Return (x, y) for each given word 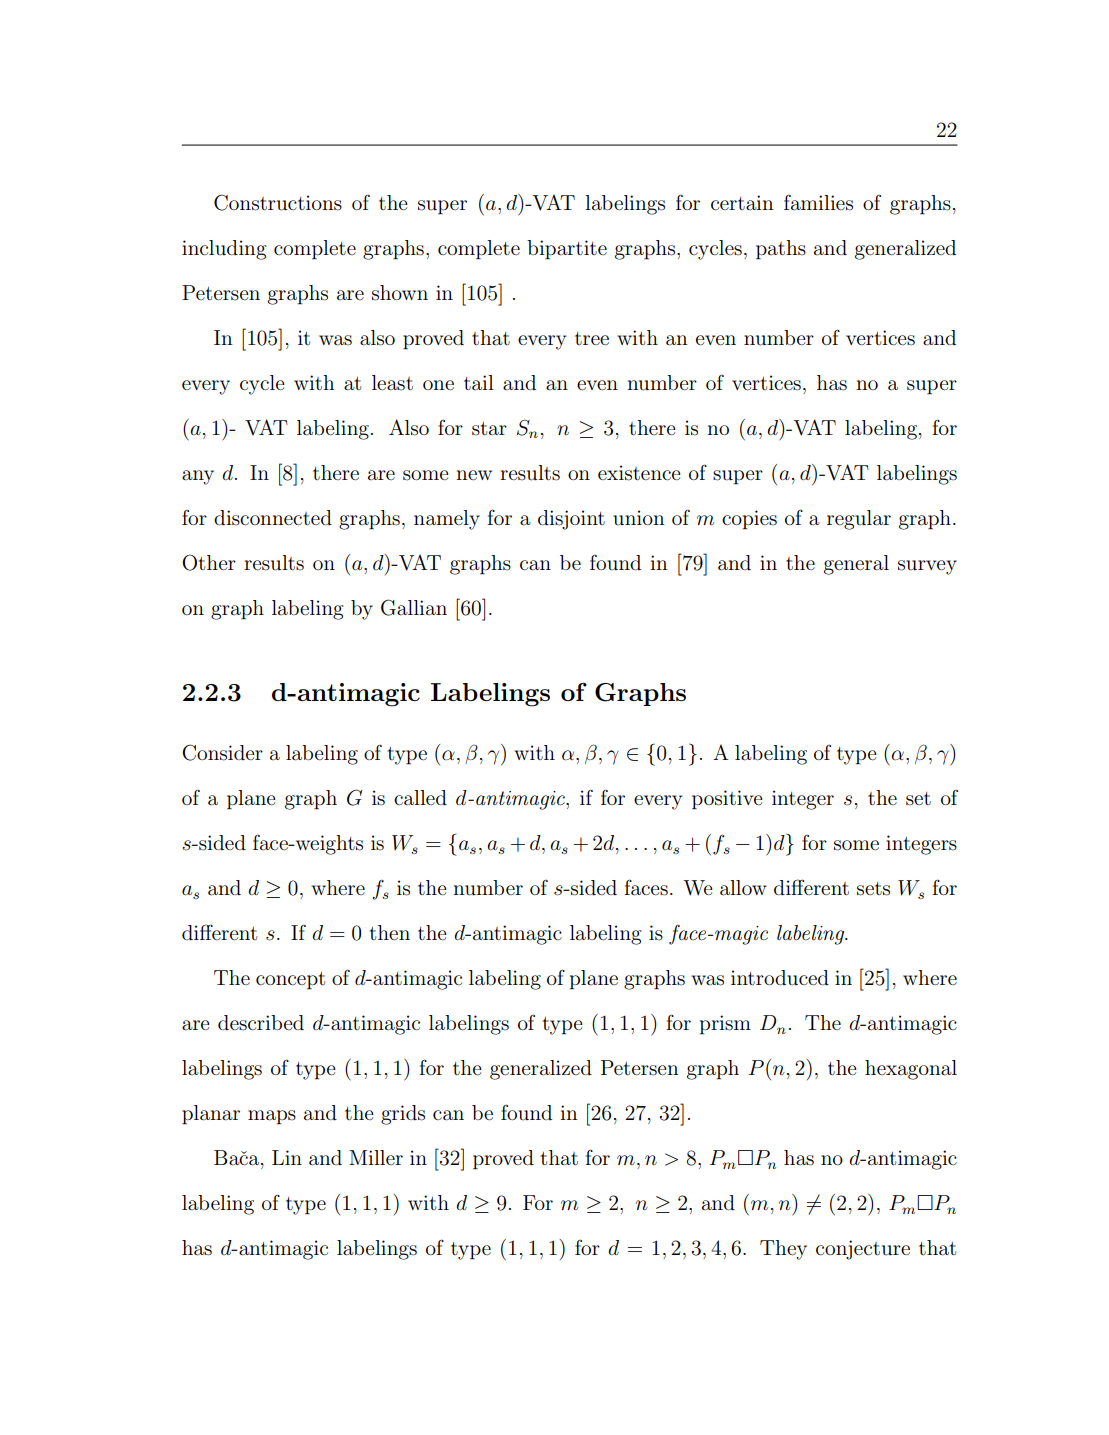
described (261, 1023)
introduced (780, 978)
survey (927, 567)
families (818, 203)
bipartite (567, 250)
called (420, 798)
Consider (222, 752)
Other (209, 562)
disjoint (571, 520)
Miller (376, 1157)
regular (859, 520)
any (198, 477)
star (489, 429)
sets (873, 889)
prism (725, 1025)
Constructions (278, 202)
